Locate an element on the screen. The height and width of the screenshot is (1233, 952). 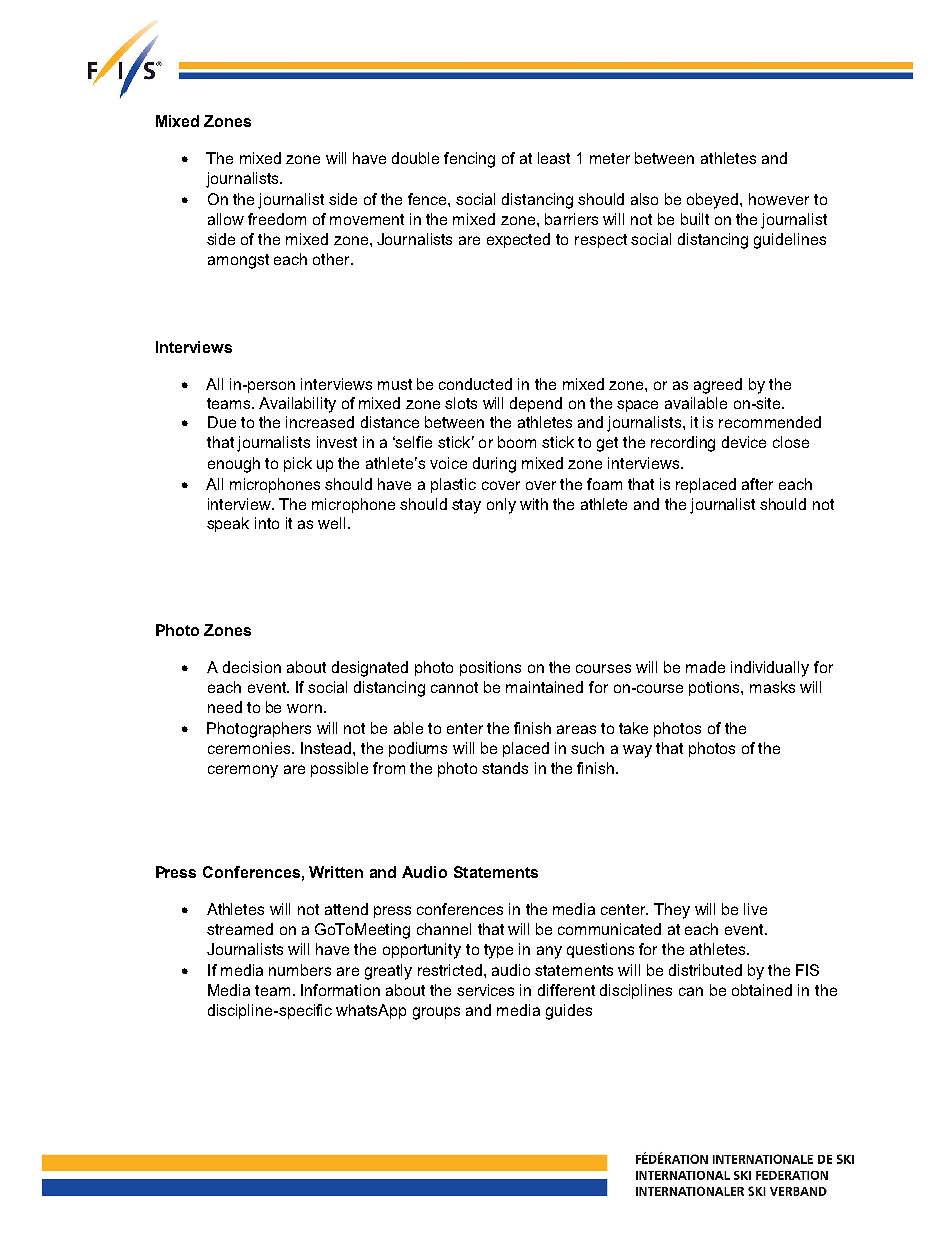
numbers is located at coordinates (300, 970).
